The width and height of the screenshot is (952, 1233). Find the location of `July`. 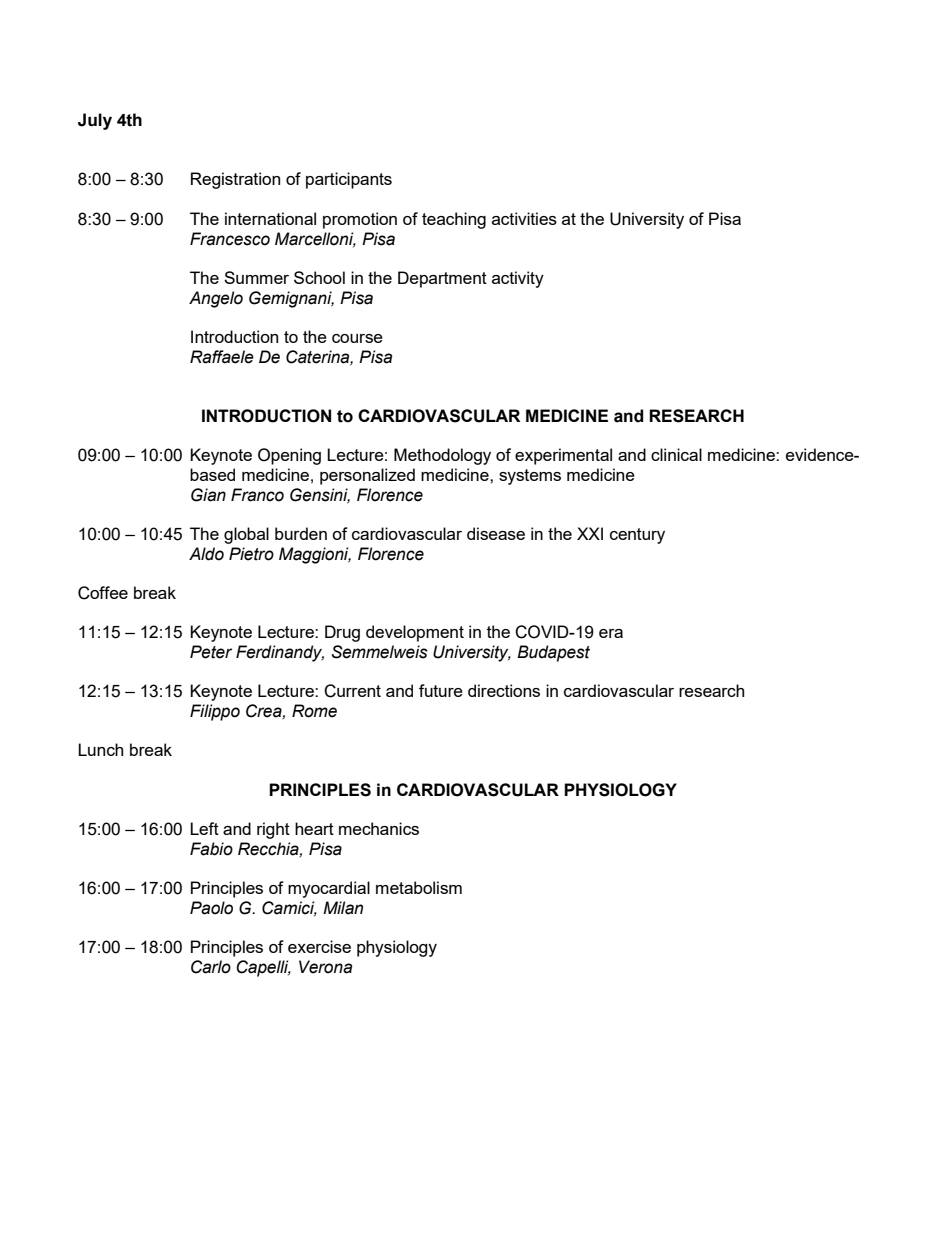

July is located at coordinates (95, 121).
